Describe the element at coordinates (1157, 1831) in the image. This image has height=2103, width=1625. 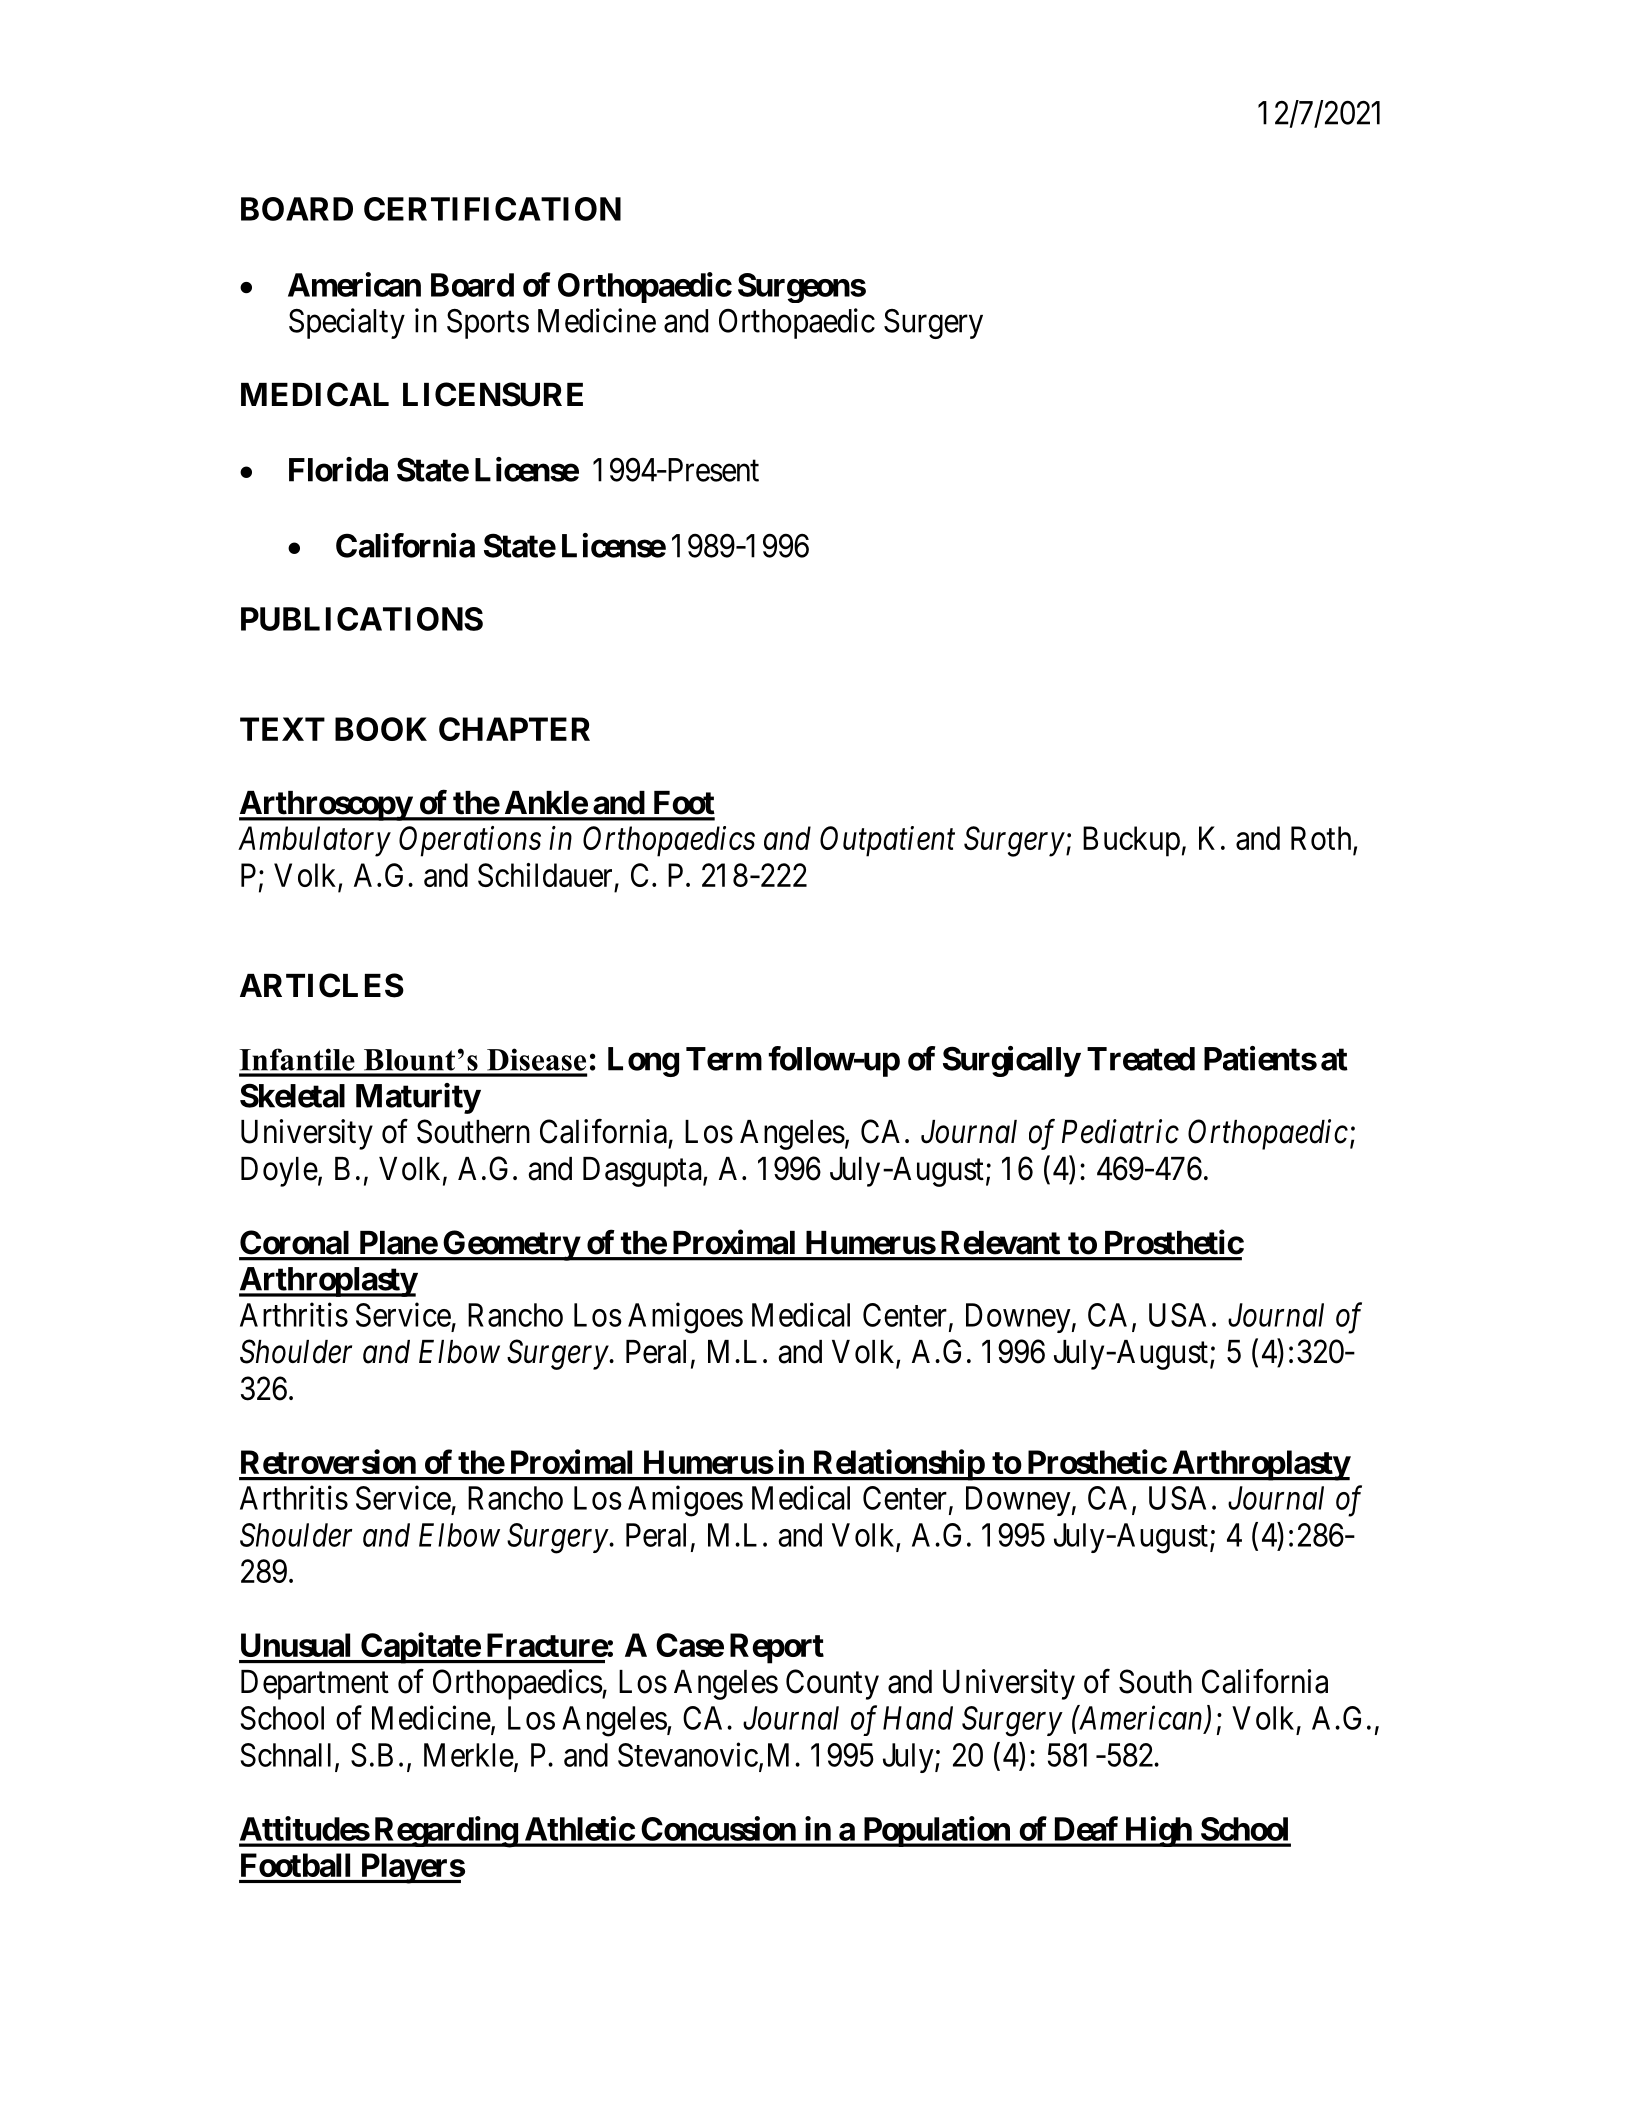
I see `High` at that location.
